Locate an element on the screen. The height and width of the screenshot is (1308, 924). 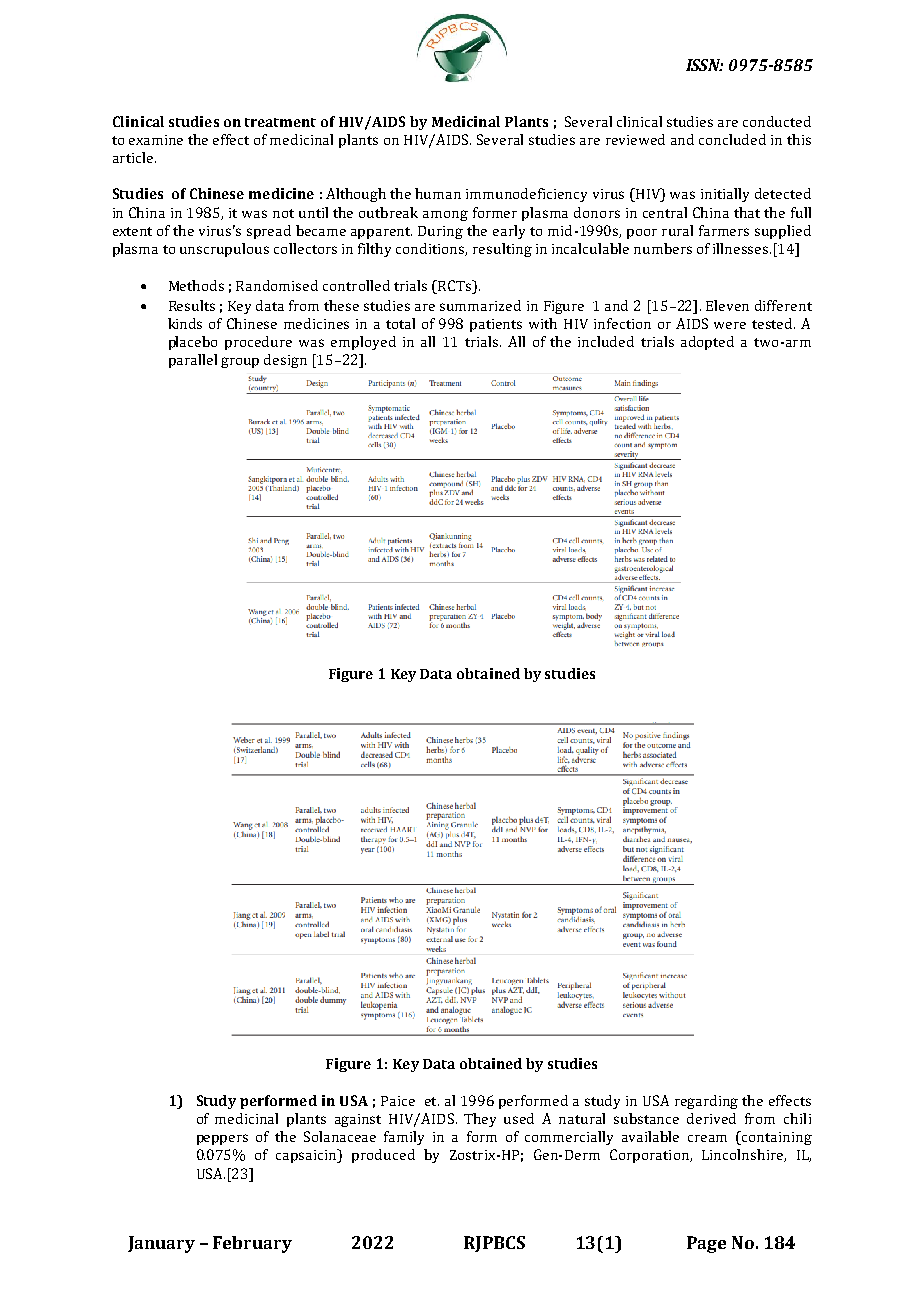
adopted is located at coordinates (707, 343).
